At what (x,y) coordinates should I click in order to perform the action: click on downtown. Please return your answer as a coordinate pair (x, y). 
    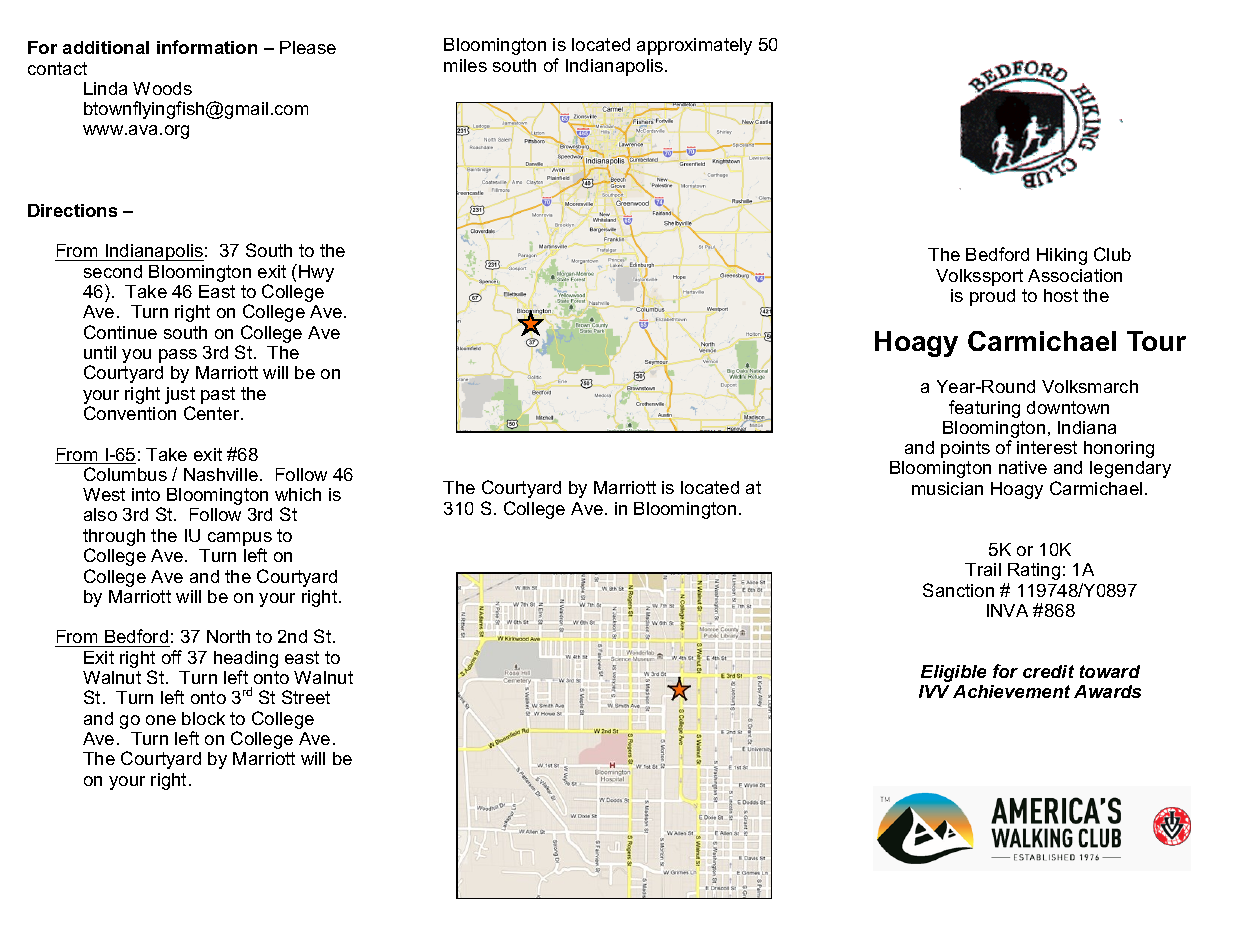
    Looking at the image, I should click on (1068, 407).
